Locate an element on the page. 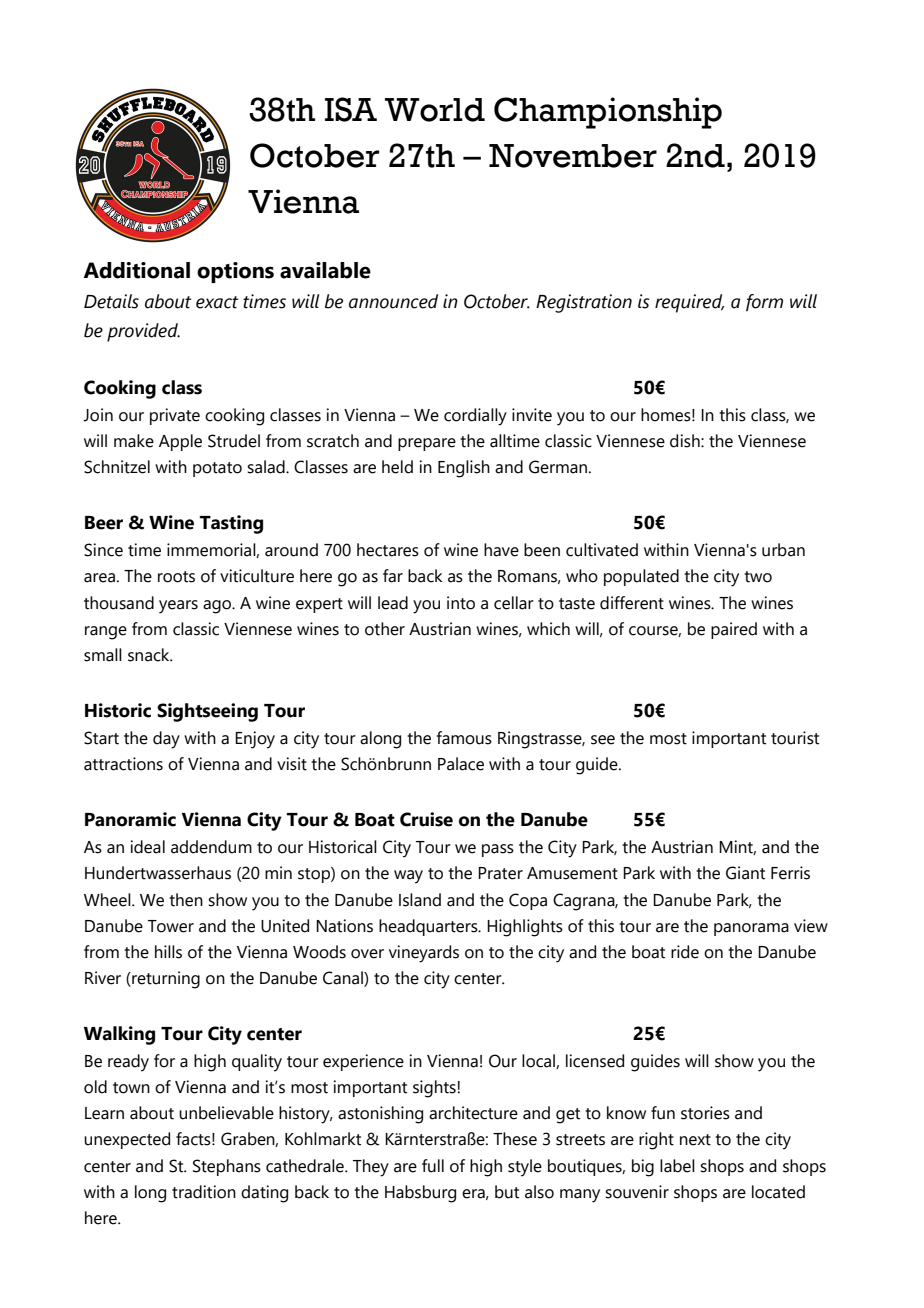  snack is located at coordinates (150, 655).
